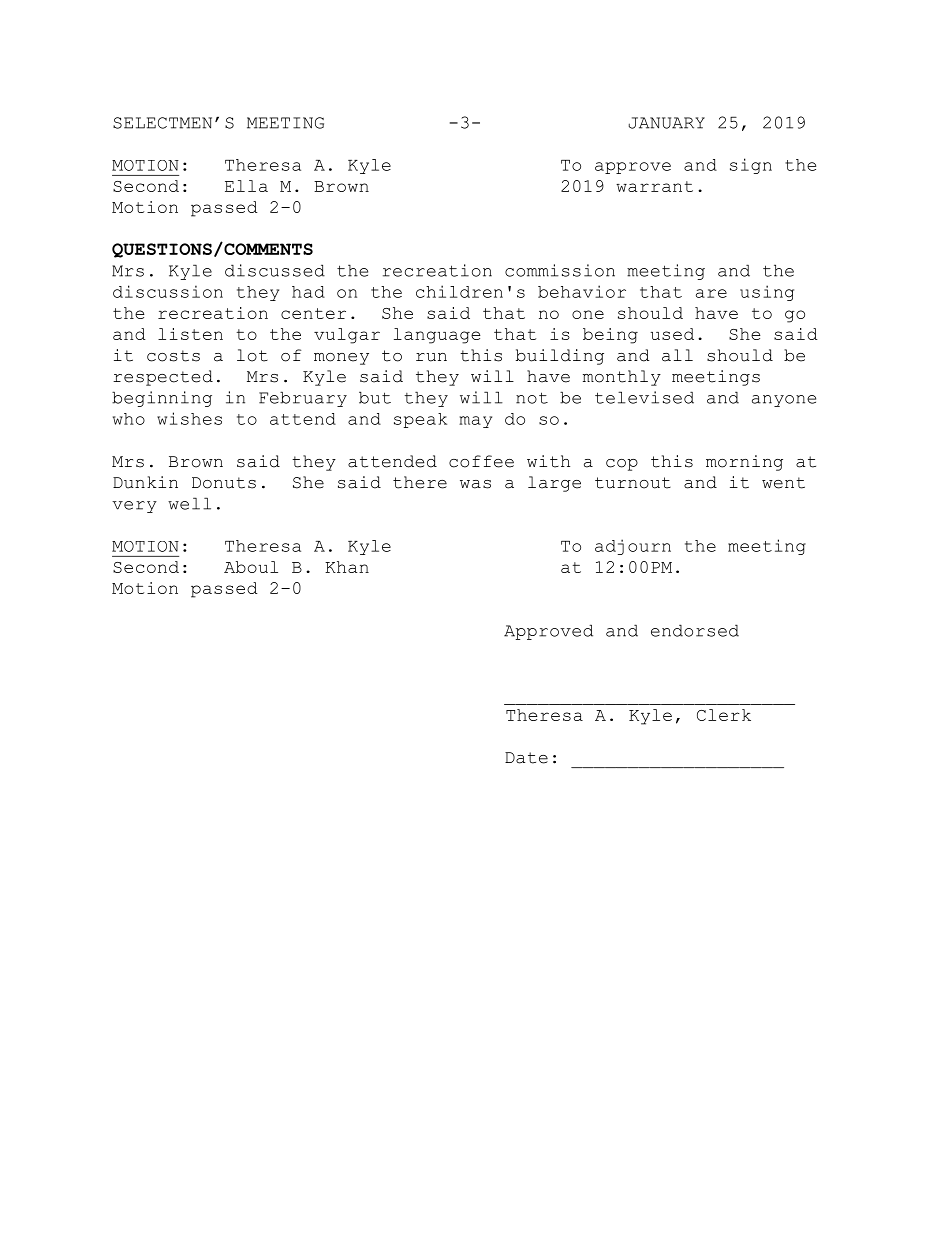 This screenshot has height=1233, width=952. Describe the element at coordinates (724, 715) in the screenshot. I see `Clerk` at that location.
